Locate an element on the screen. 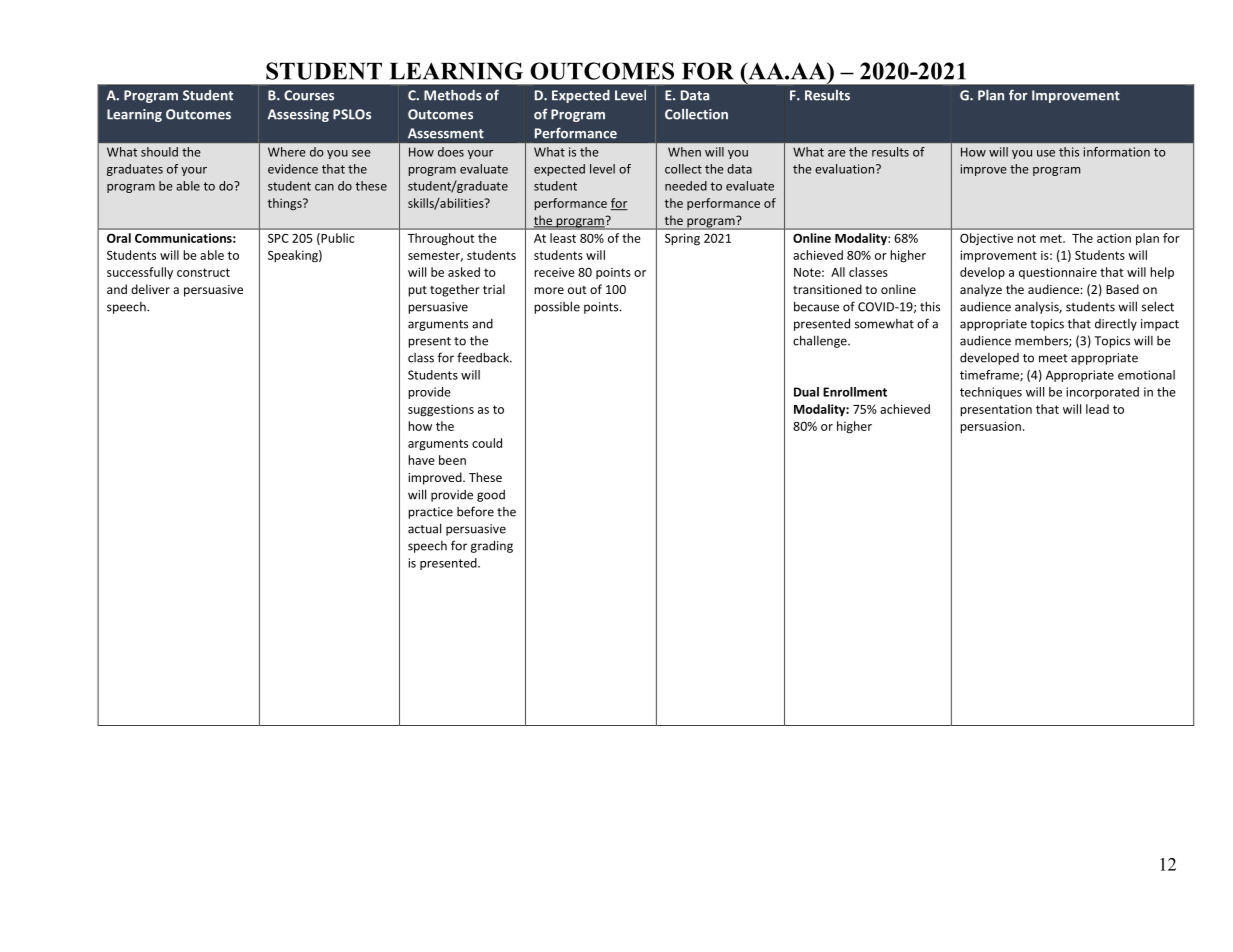  Spring is located at coordinates (682, 239).
